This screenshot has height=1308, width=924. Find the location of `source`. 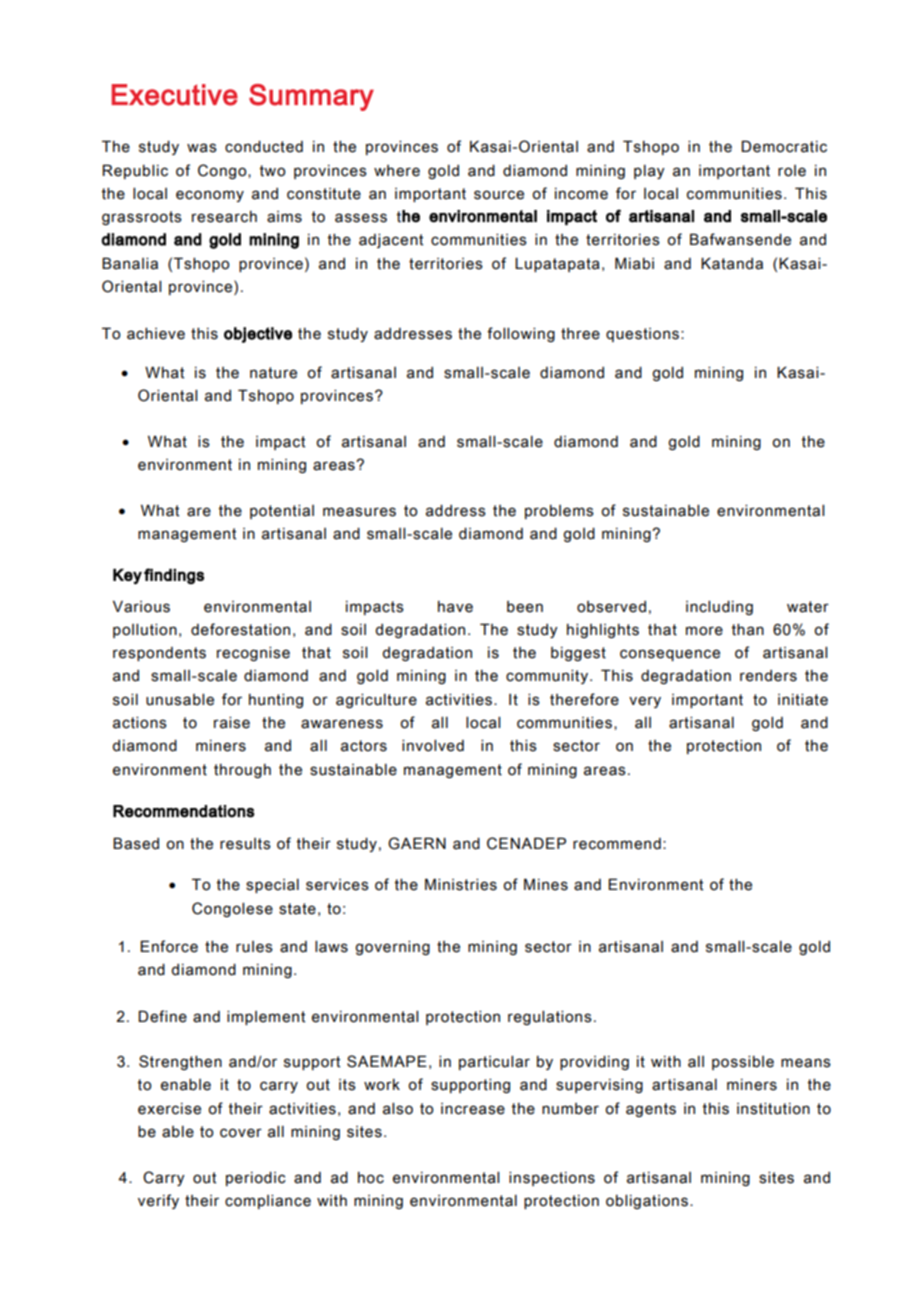

source is located at coordinates (499, 195).
